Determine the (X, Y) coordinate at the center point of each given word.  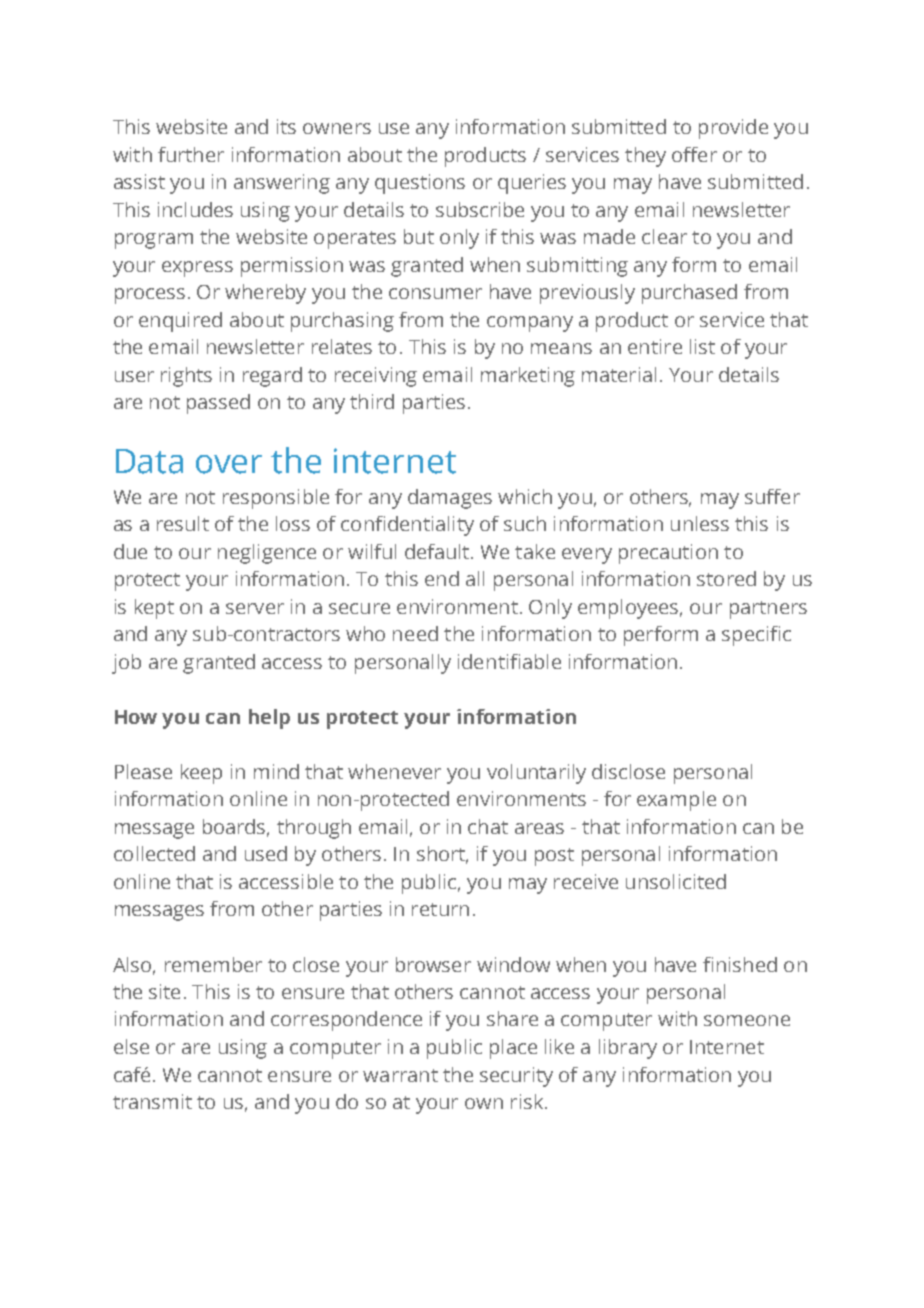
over (229, 464)
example (676, 801)
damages (450, 499)
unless (700, 523)
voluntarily (536, 774)
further (191, 154)
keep (201, 774)
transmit (152, 1101)
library (628, 1049)
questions (420, 184)
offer (694, 154)
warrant (400, 1075)
